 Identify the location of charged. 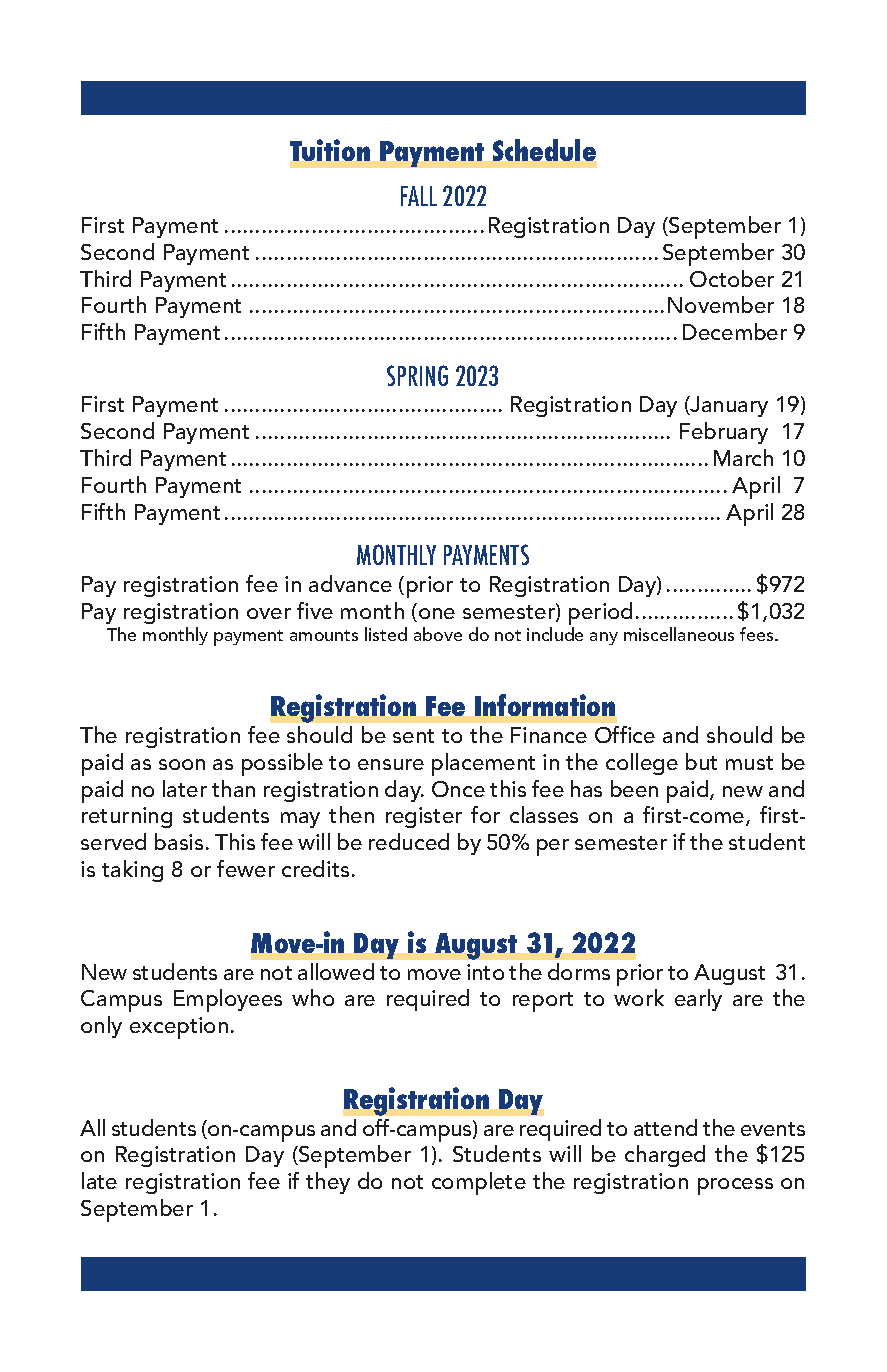
(665, 1156).
